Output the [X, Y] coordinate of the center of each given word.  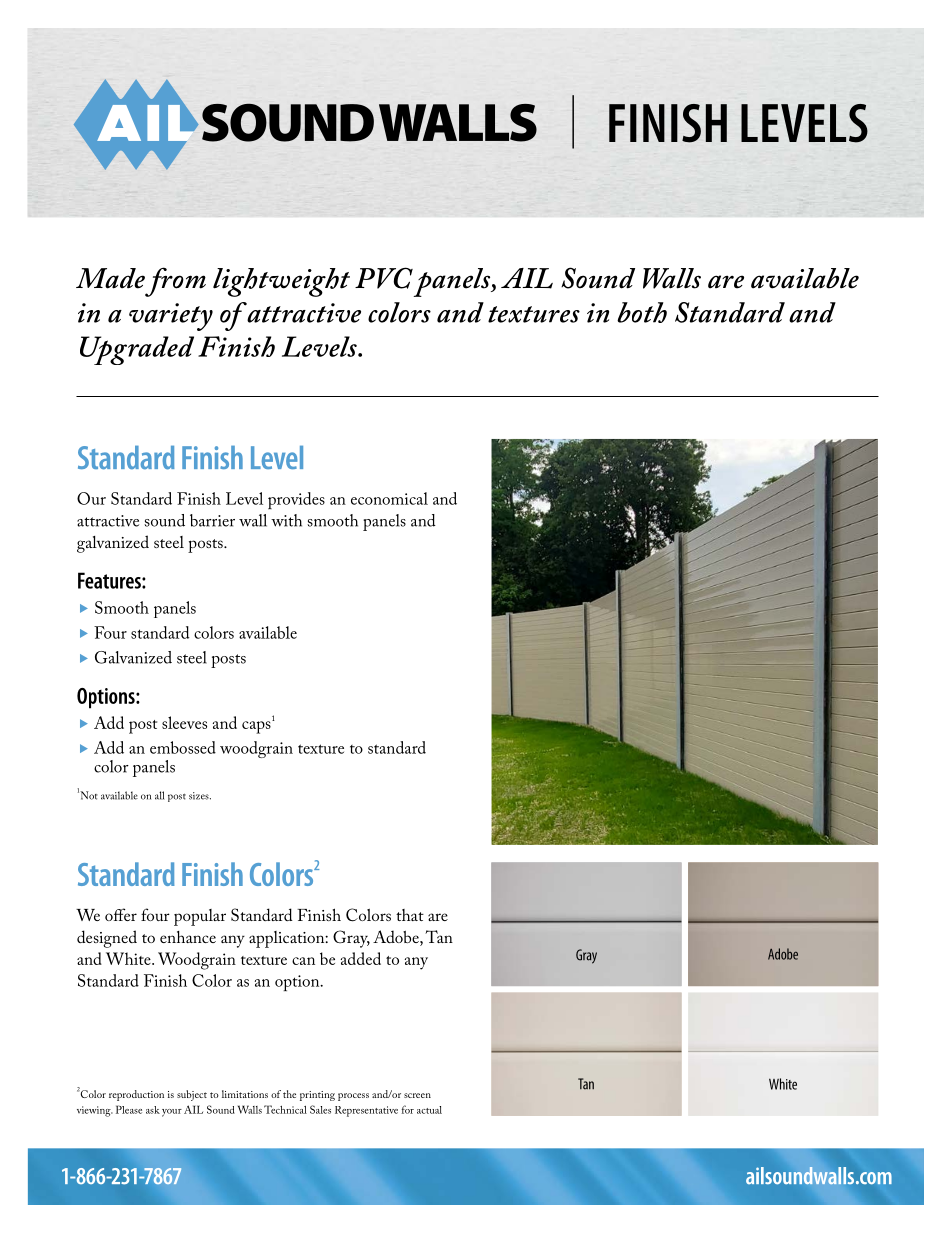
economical [389, 498]
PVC [384, 278]
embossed [183, 747]
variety [171, 317]
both [642, 312]
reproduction [136, 1095]
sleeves [184, 722]
